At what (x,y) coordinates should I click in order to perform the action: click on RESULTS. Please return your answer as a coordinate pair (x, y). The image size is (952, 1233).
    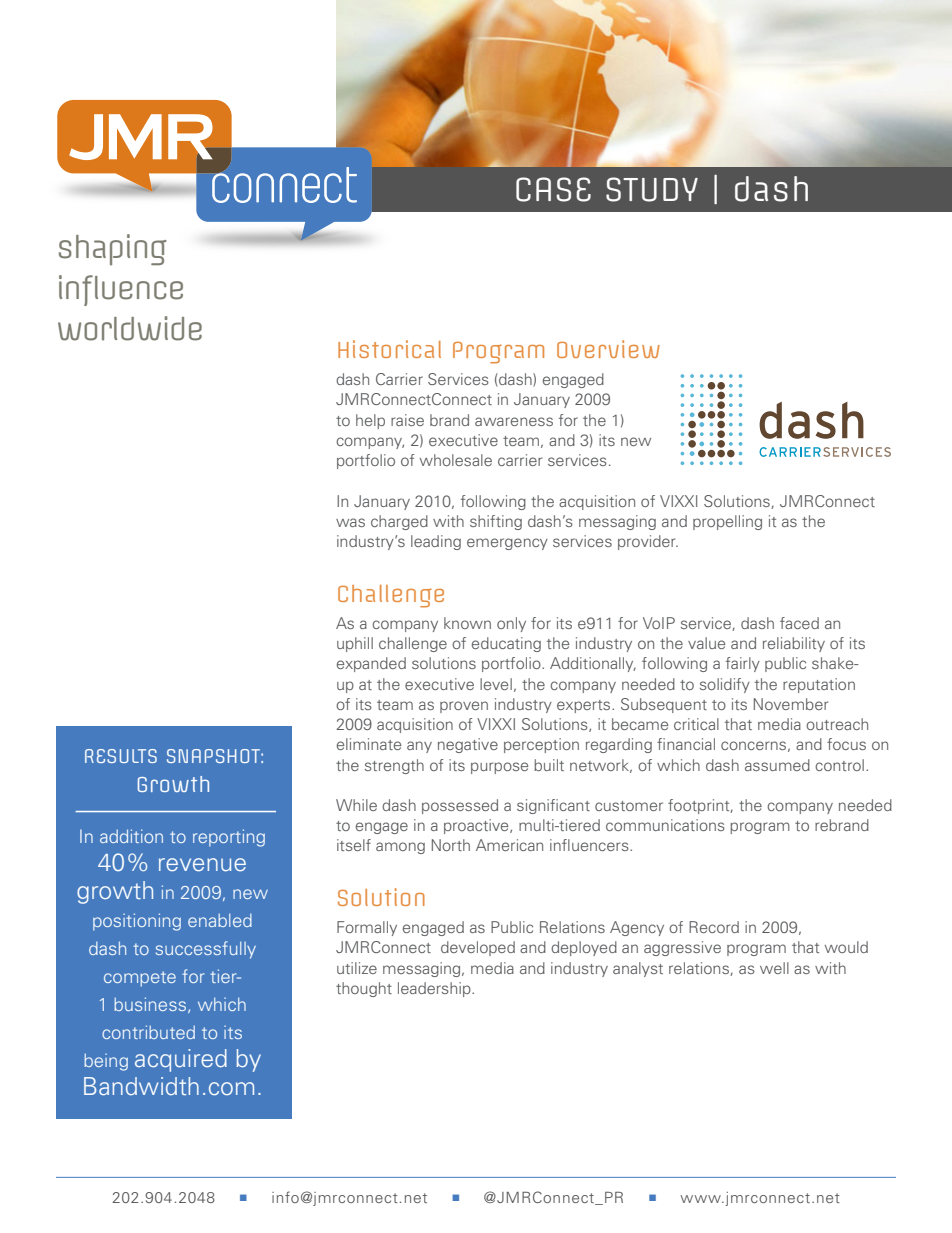
    Looking at the image, I should click on (121, 756).
